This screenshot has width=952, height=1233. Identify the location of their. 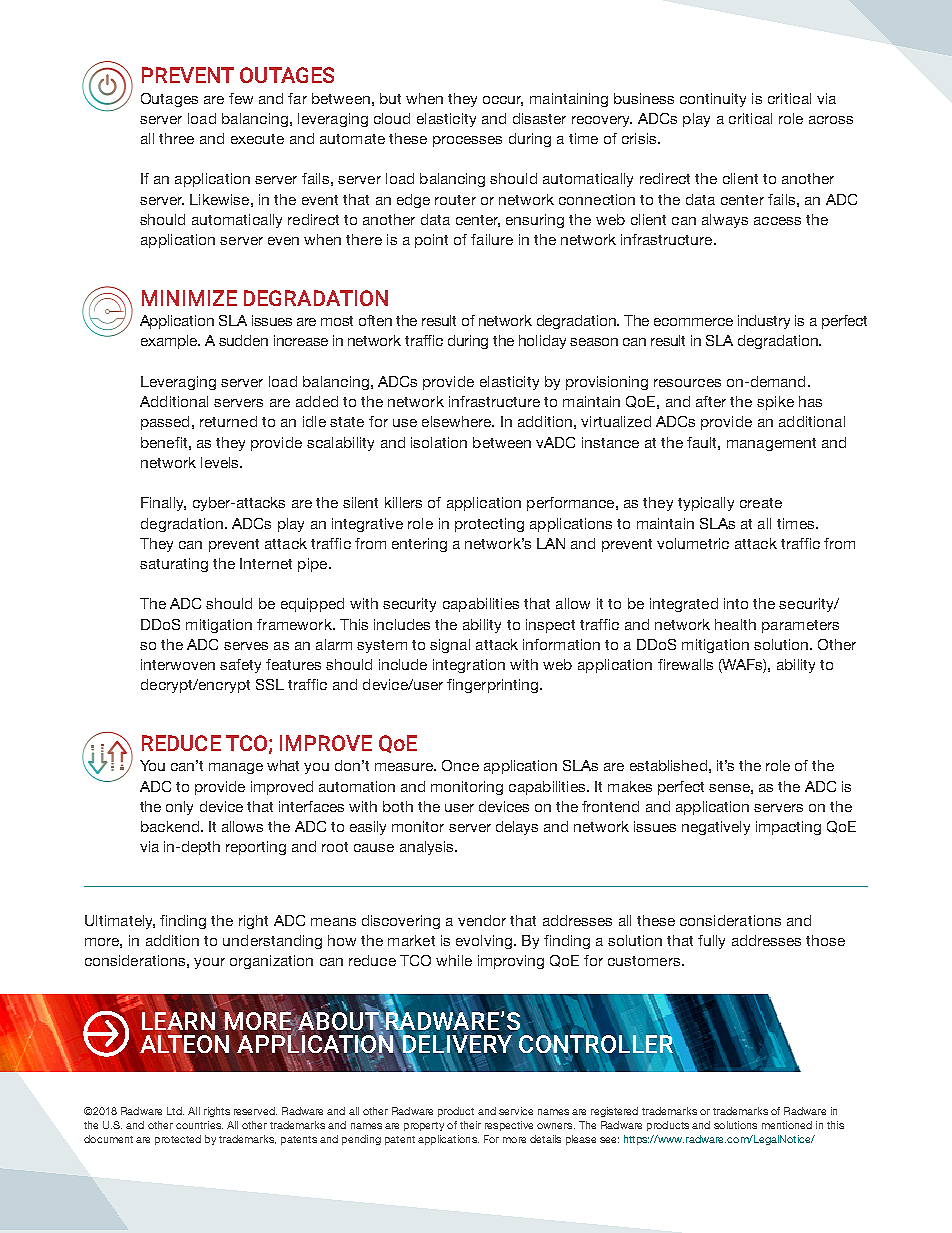
(470, 1125).
